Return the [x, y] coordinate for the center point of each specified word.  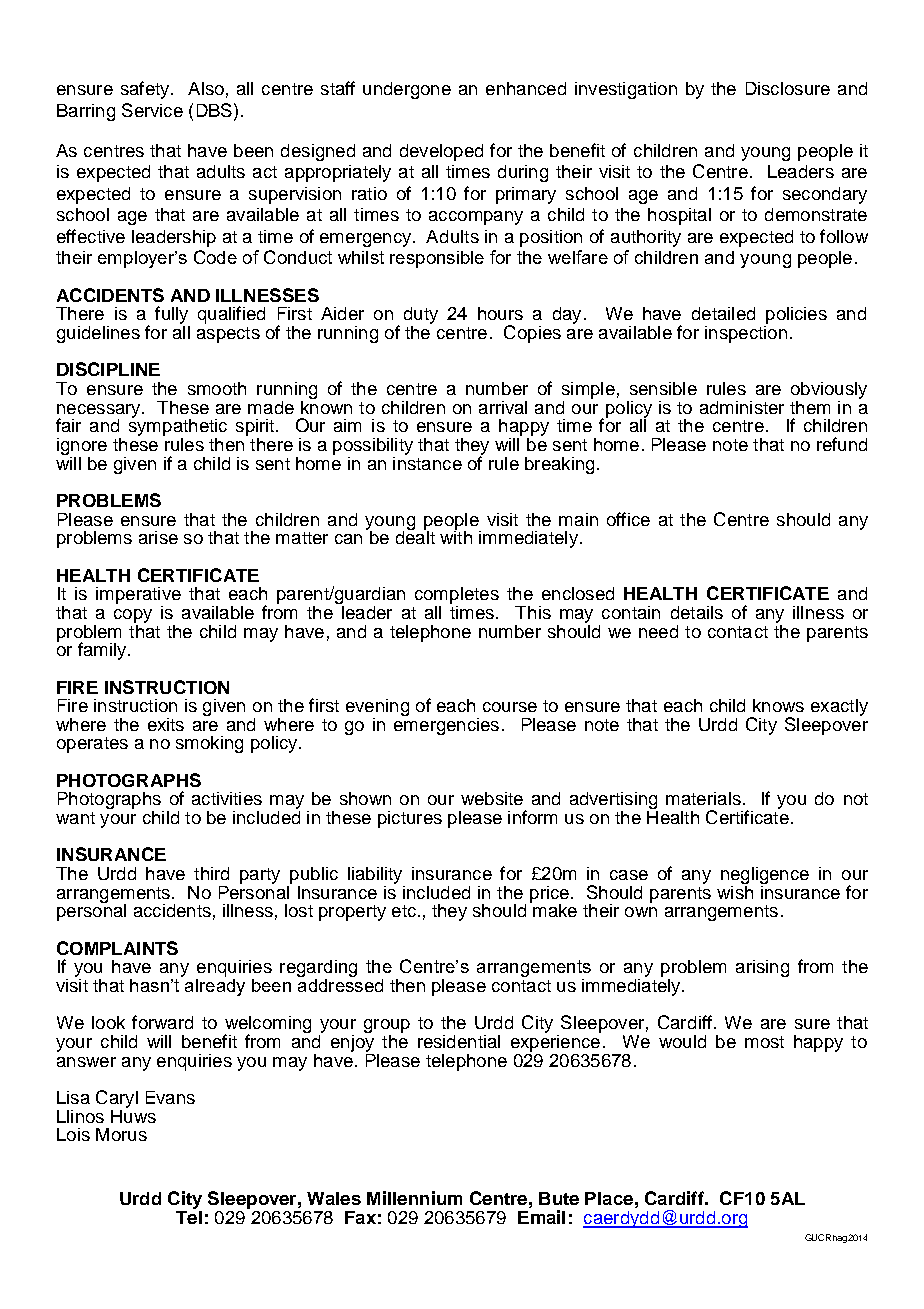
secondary [825, 195]
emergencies [446, 725]
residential [459, 1041]
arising [762, 968]
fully [172, 316]
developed [441, 152]
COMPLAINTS [117, 948]
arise [158, 537]
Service [152, 110]
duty [421, 317]
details [697, 612]
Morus [121, 1134]
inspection [746, 333]
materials [703, 798]
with [456, 536]
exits [166, 724]
